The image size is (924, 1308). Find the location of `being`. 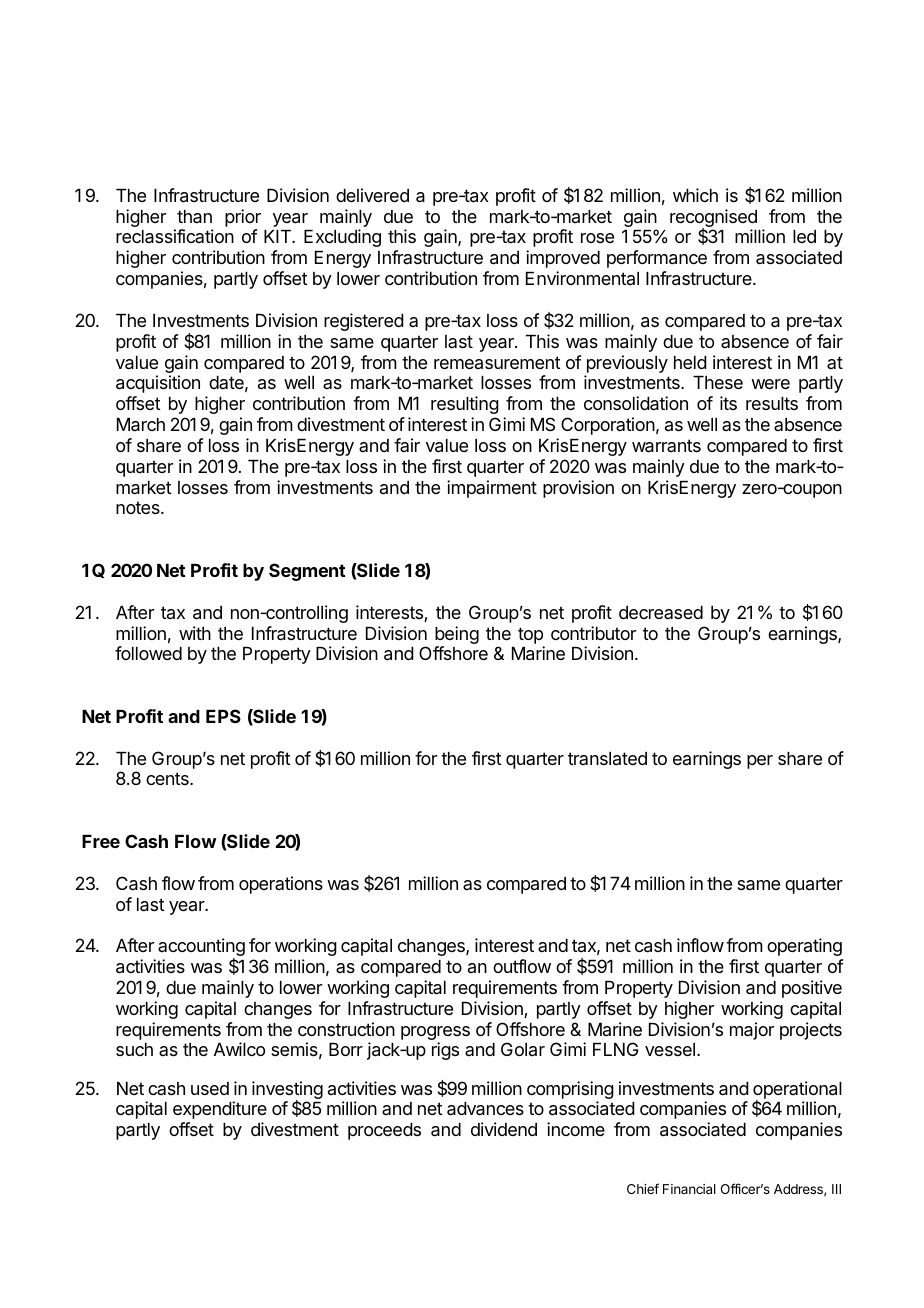

being is located at coordinates (457, 635).
